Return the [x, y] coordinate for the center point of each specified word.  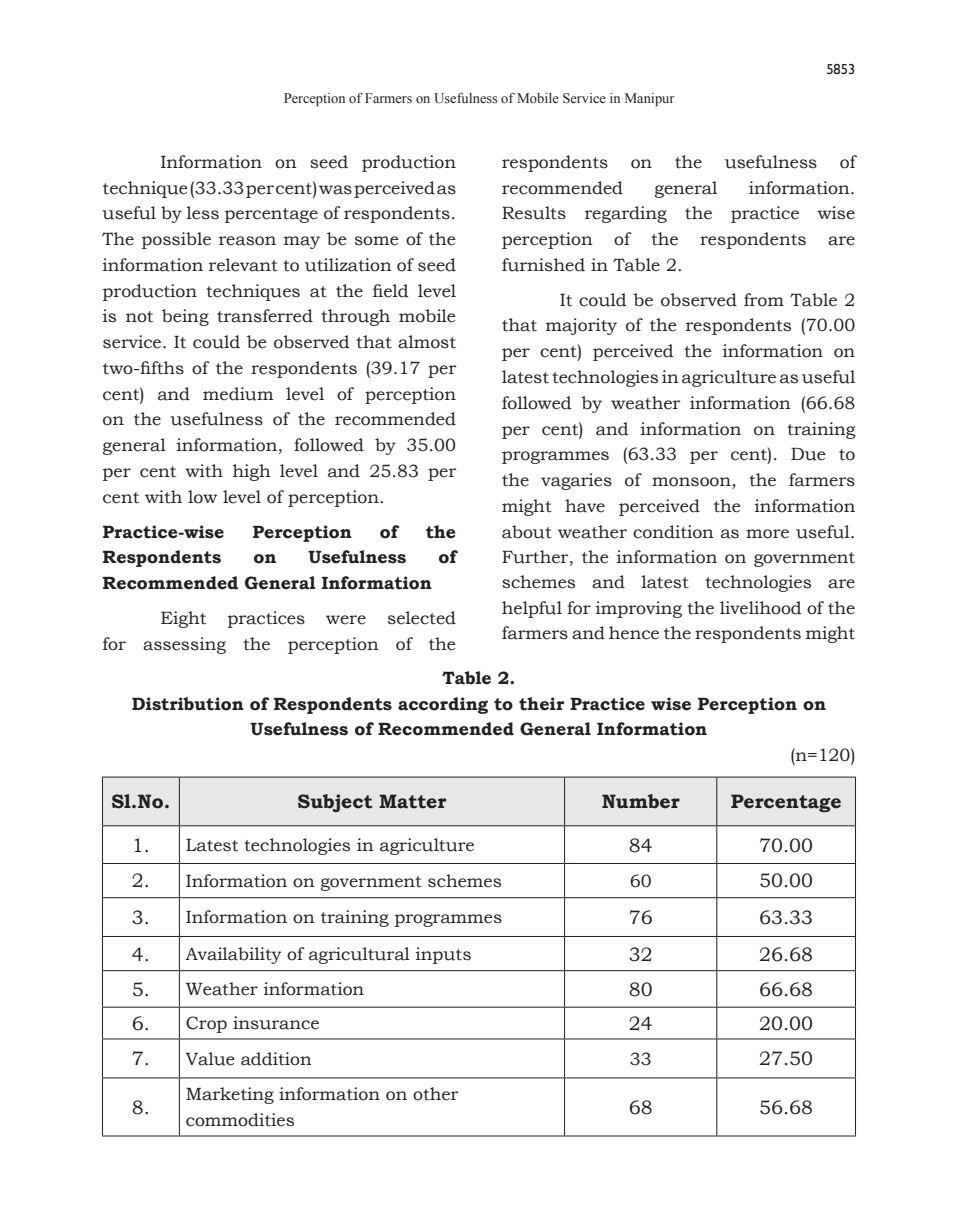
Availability [233, 955]
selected [422, 618]
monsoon [692, 483]
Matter [412, 801]
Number [641, 801]
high [252, 472]
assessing [184, 645]
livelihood [760, 608]
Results [534, 213]
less [203, 213]
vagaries [576, 481]
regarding [626, 214]
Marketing [230, 1095]
